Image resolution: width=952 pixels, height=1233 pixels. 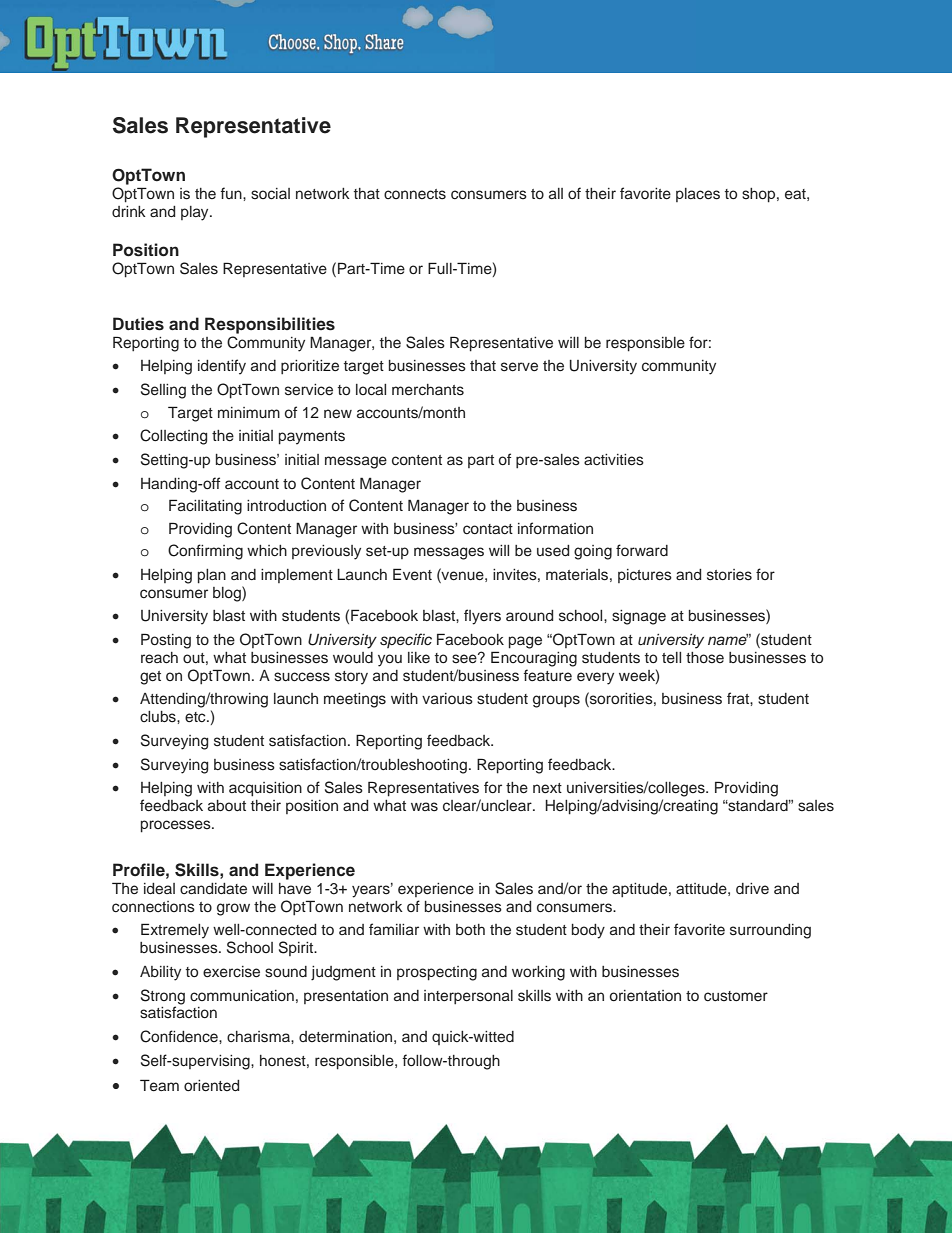 What do you see at coordinates (468, 997) in the screenshot?
I see `interpersonal` at bounding box center [468, 997].
